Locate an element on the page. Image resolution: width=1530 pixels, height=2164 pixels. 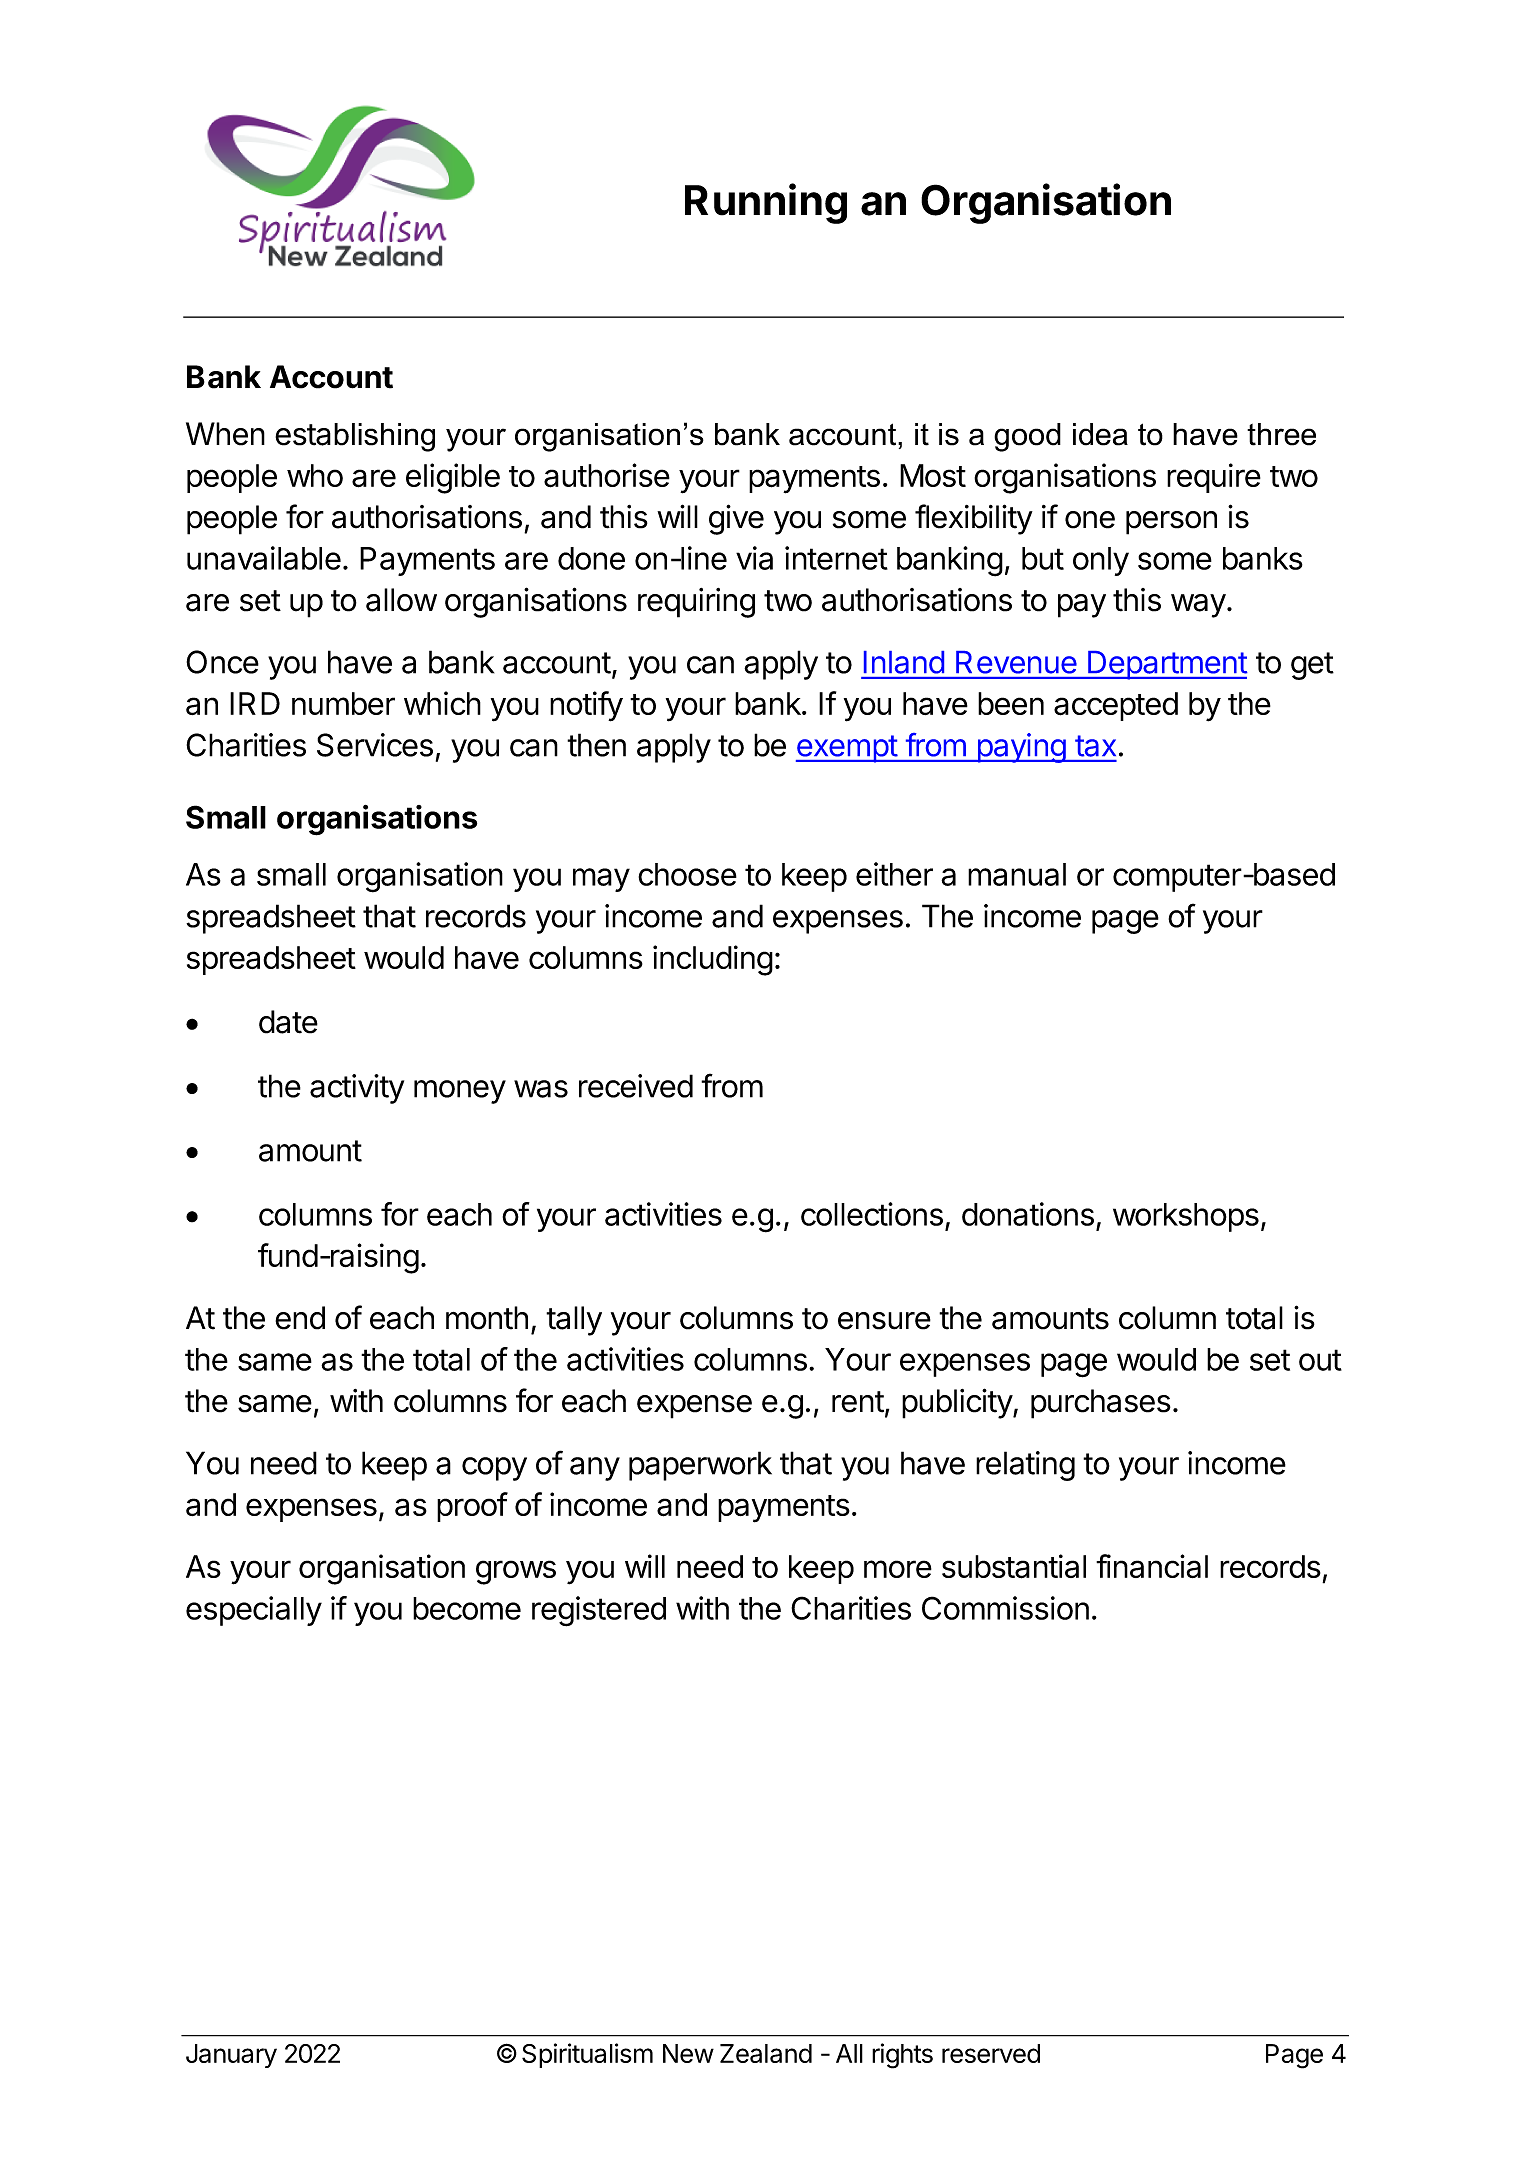
choose is located at coordinates (687, 874).
